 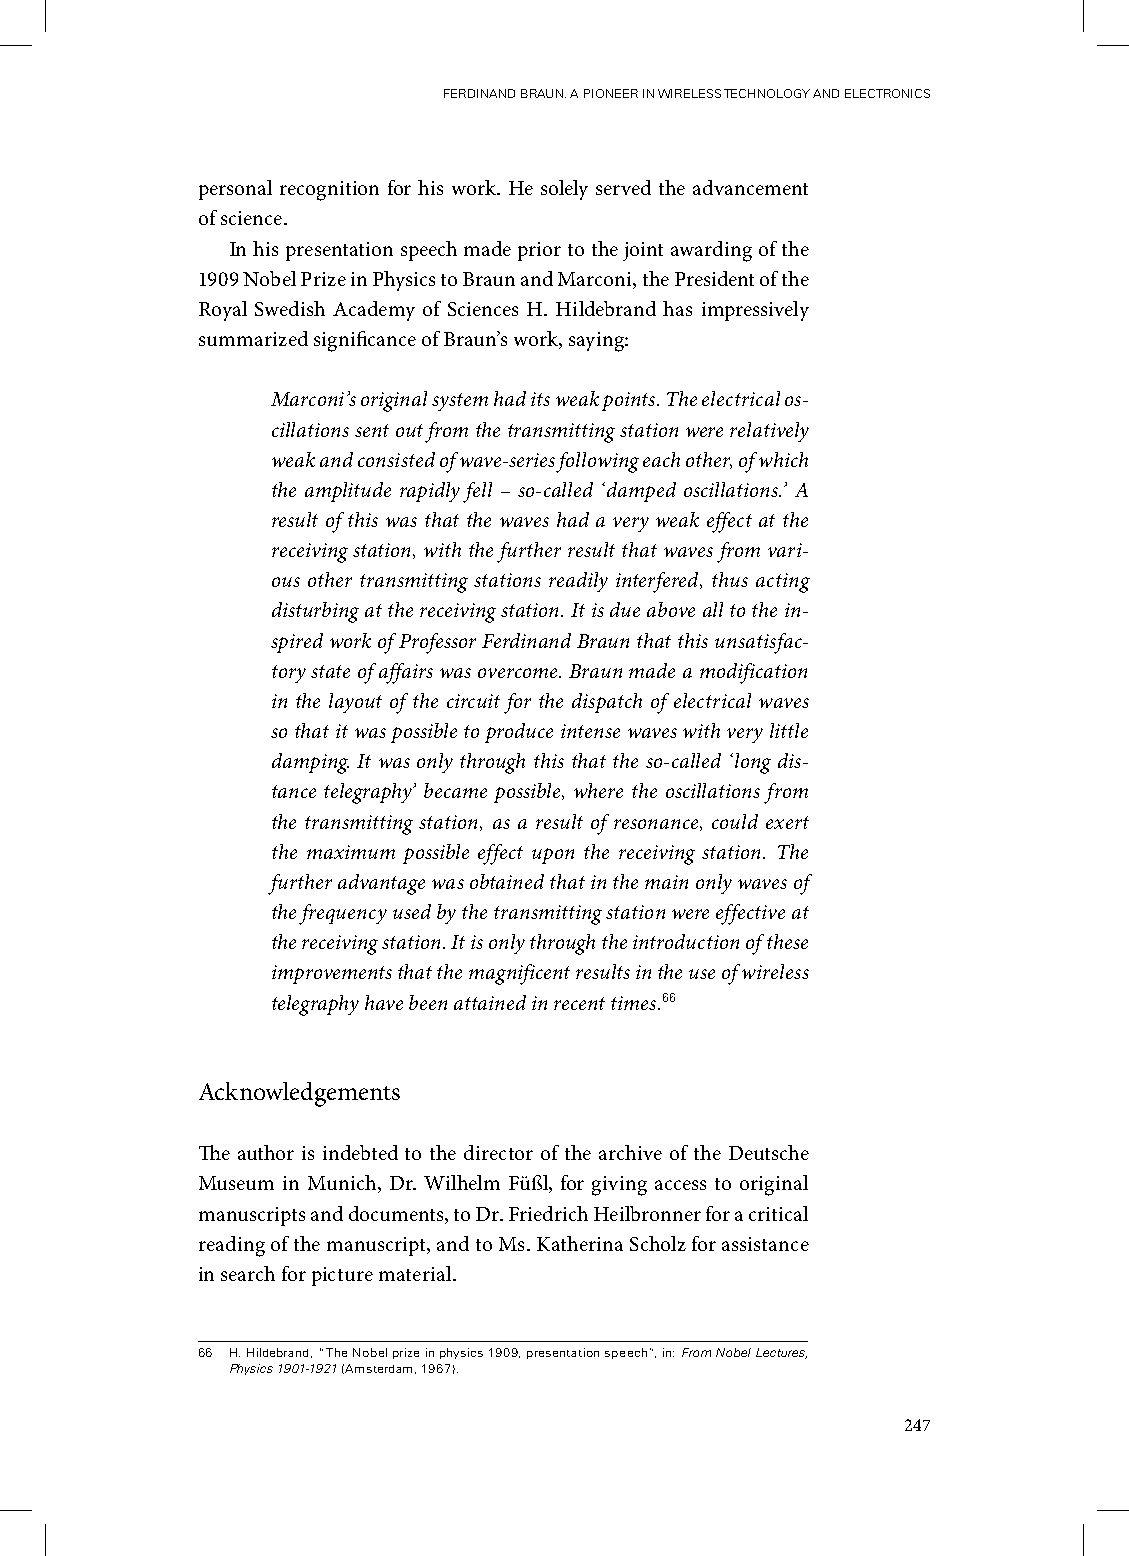 I want to click on amplitude, so click(x=348, y=492).
